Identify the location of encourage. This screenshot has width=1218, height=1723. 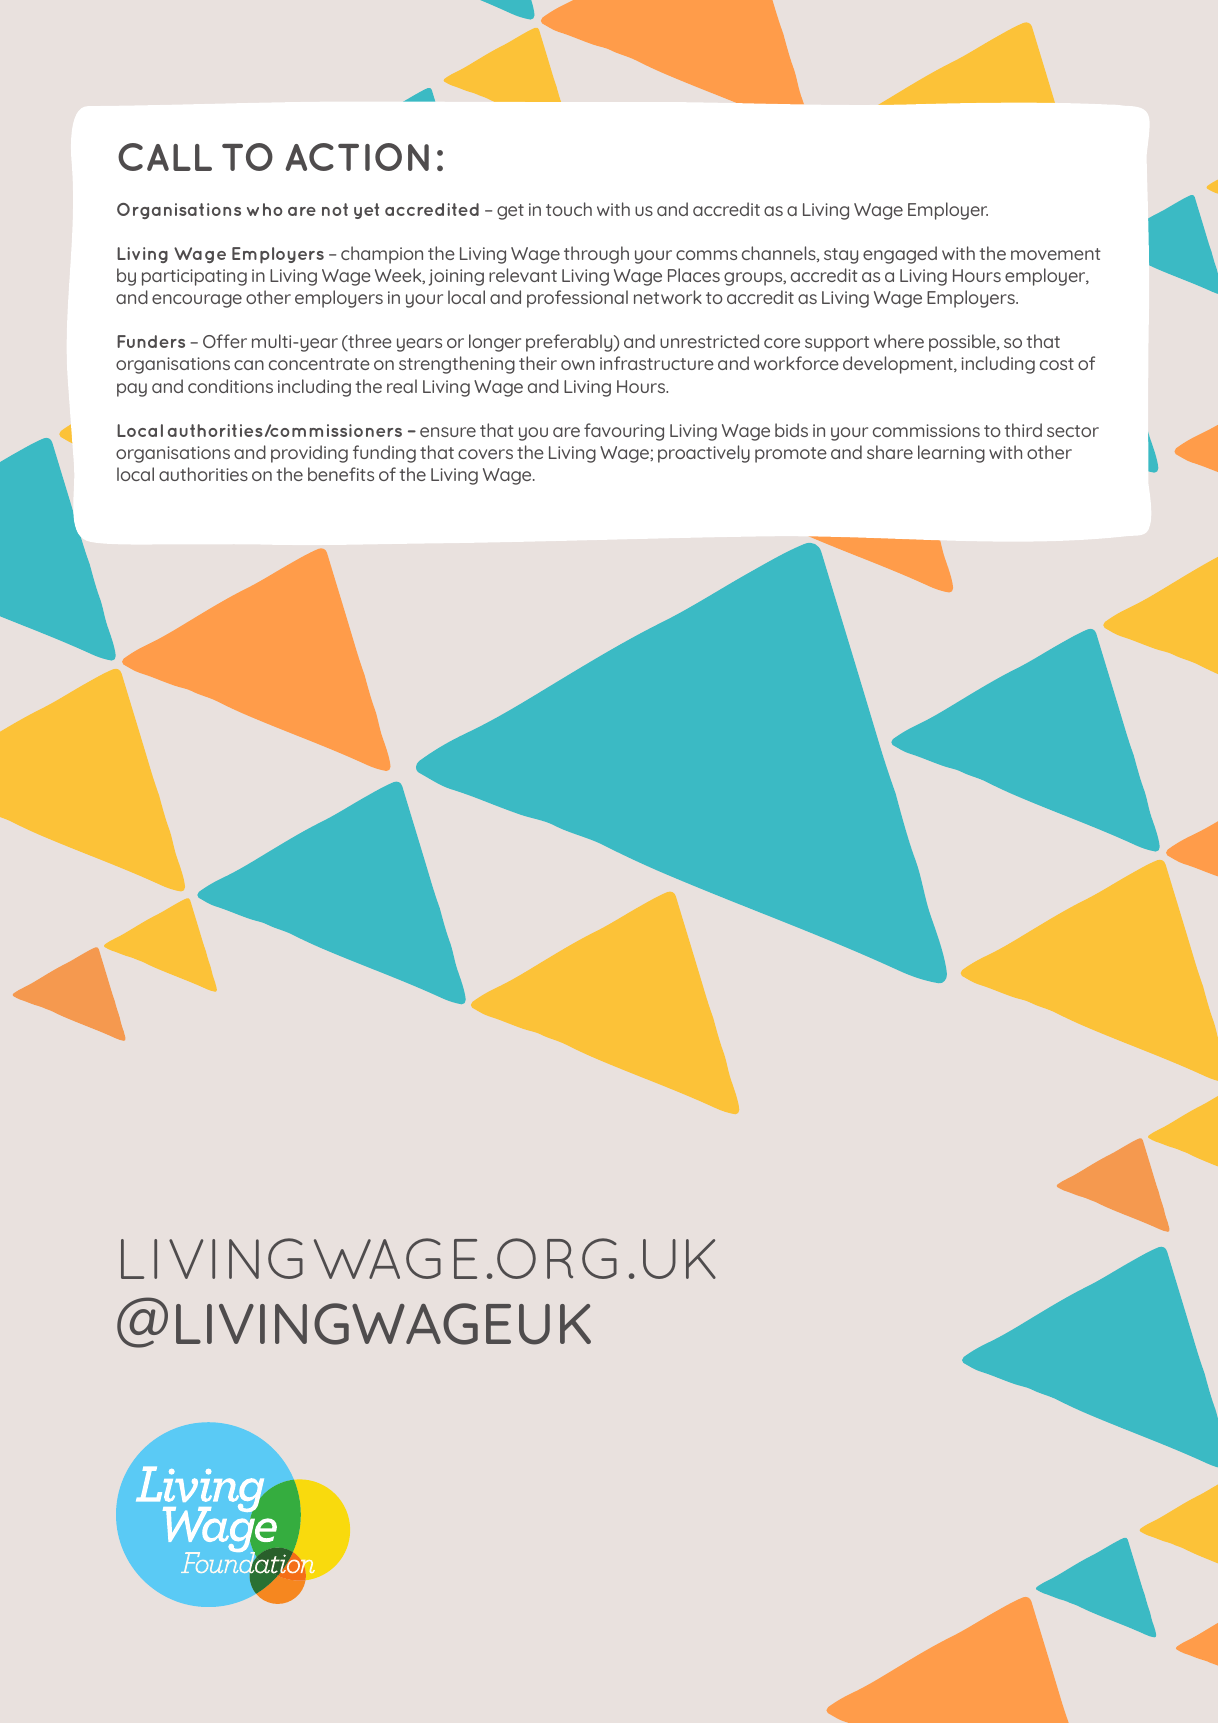
(197, 301).
